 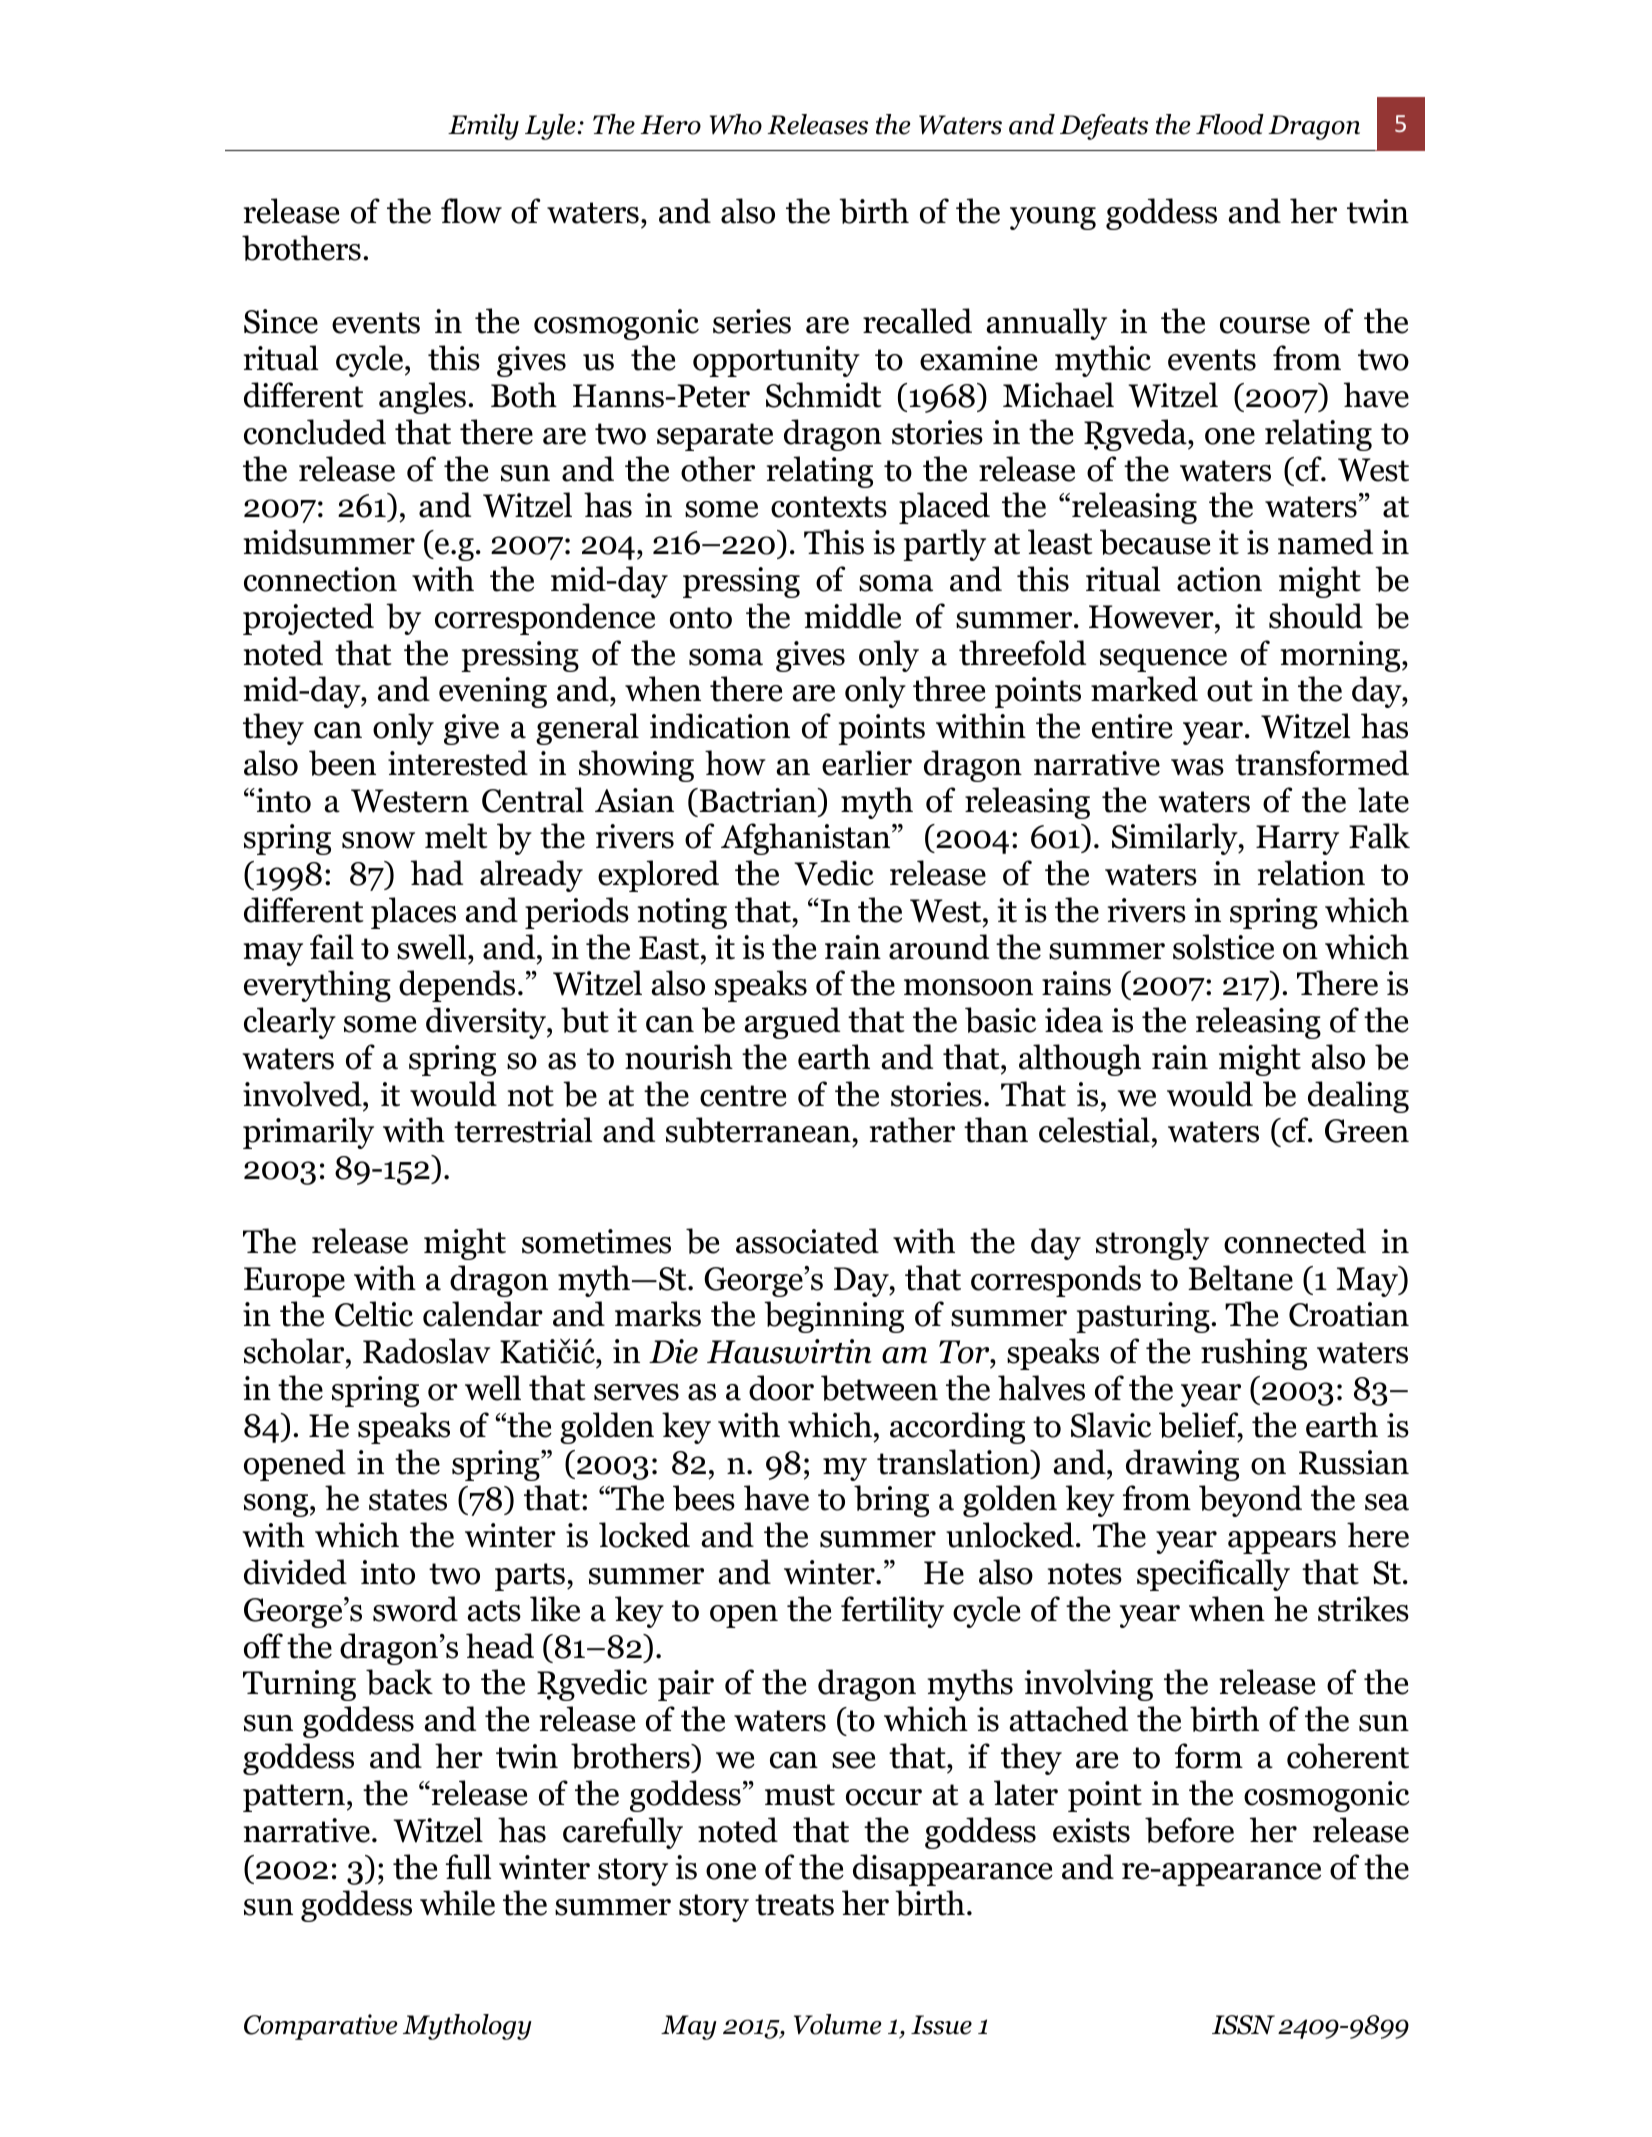 I want to click on dealing, so click(x=1358, y=1097).
